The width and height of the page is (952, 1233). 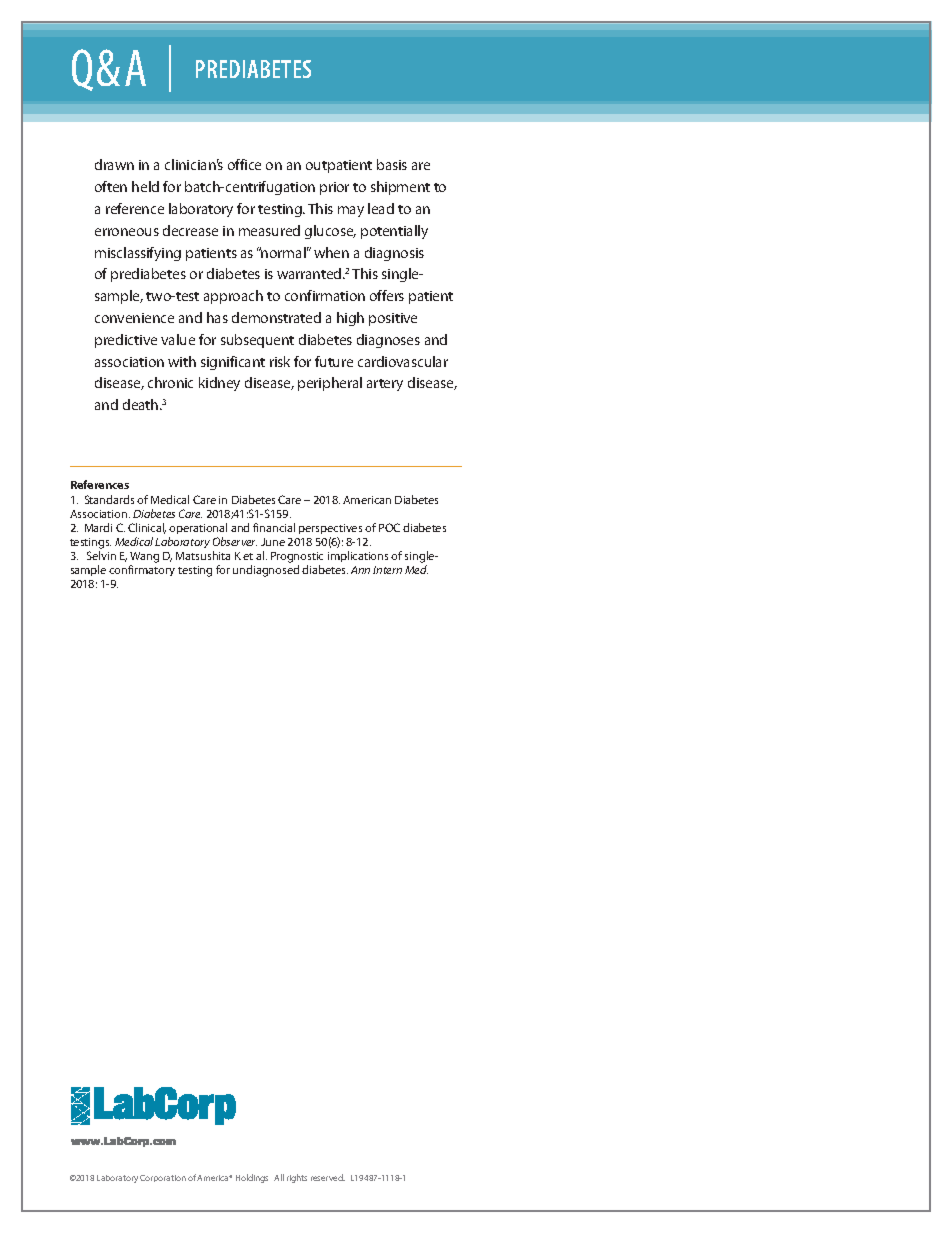 I want to click on Corporation, so click(x=163, y=1178).
